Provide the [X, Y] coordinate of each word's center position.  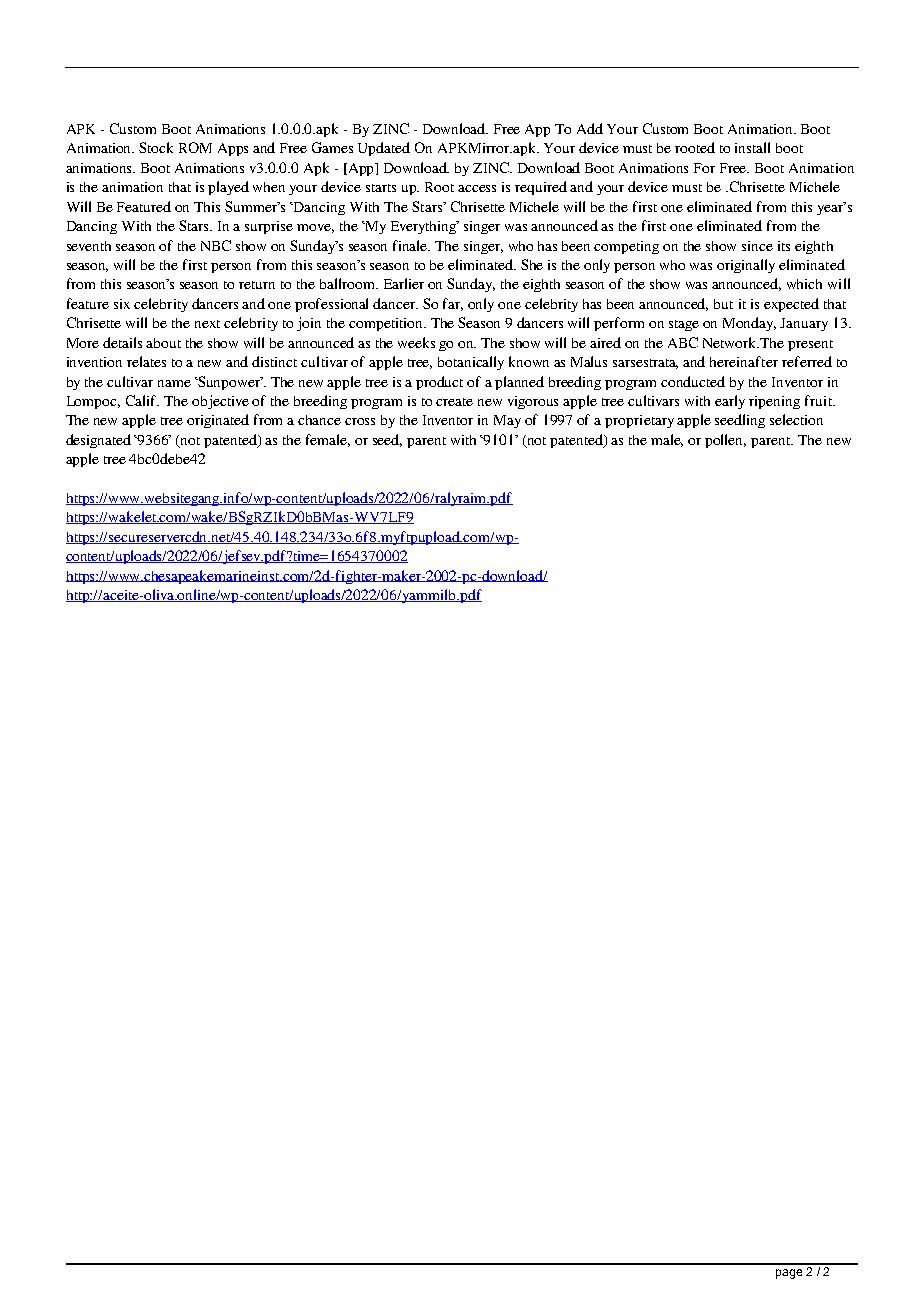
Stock [156, 147]
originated [218, 421]
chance [319, 420]
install [752, 147]
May [507, 421]
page [789, 1274]
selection [796, 419]
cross [360, 421]
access [477, 188]
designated [98, 441]
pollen [725, 441]
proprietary [639, 421]
